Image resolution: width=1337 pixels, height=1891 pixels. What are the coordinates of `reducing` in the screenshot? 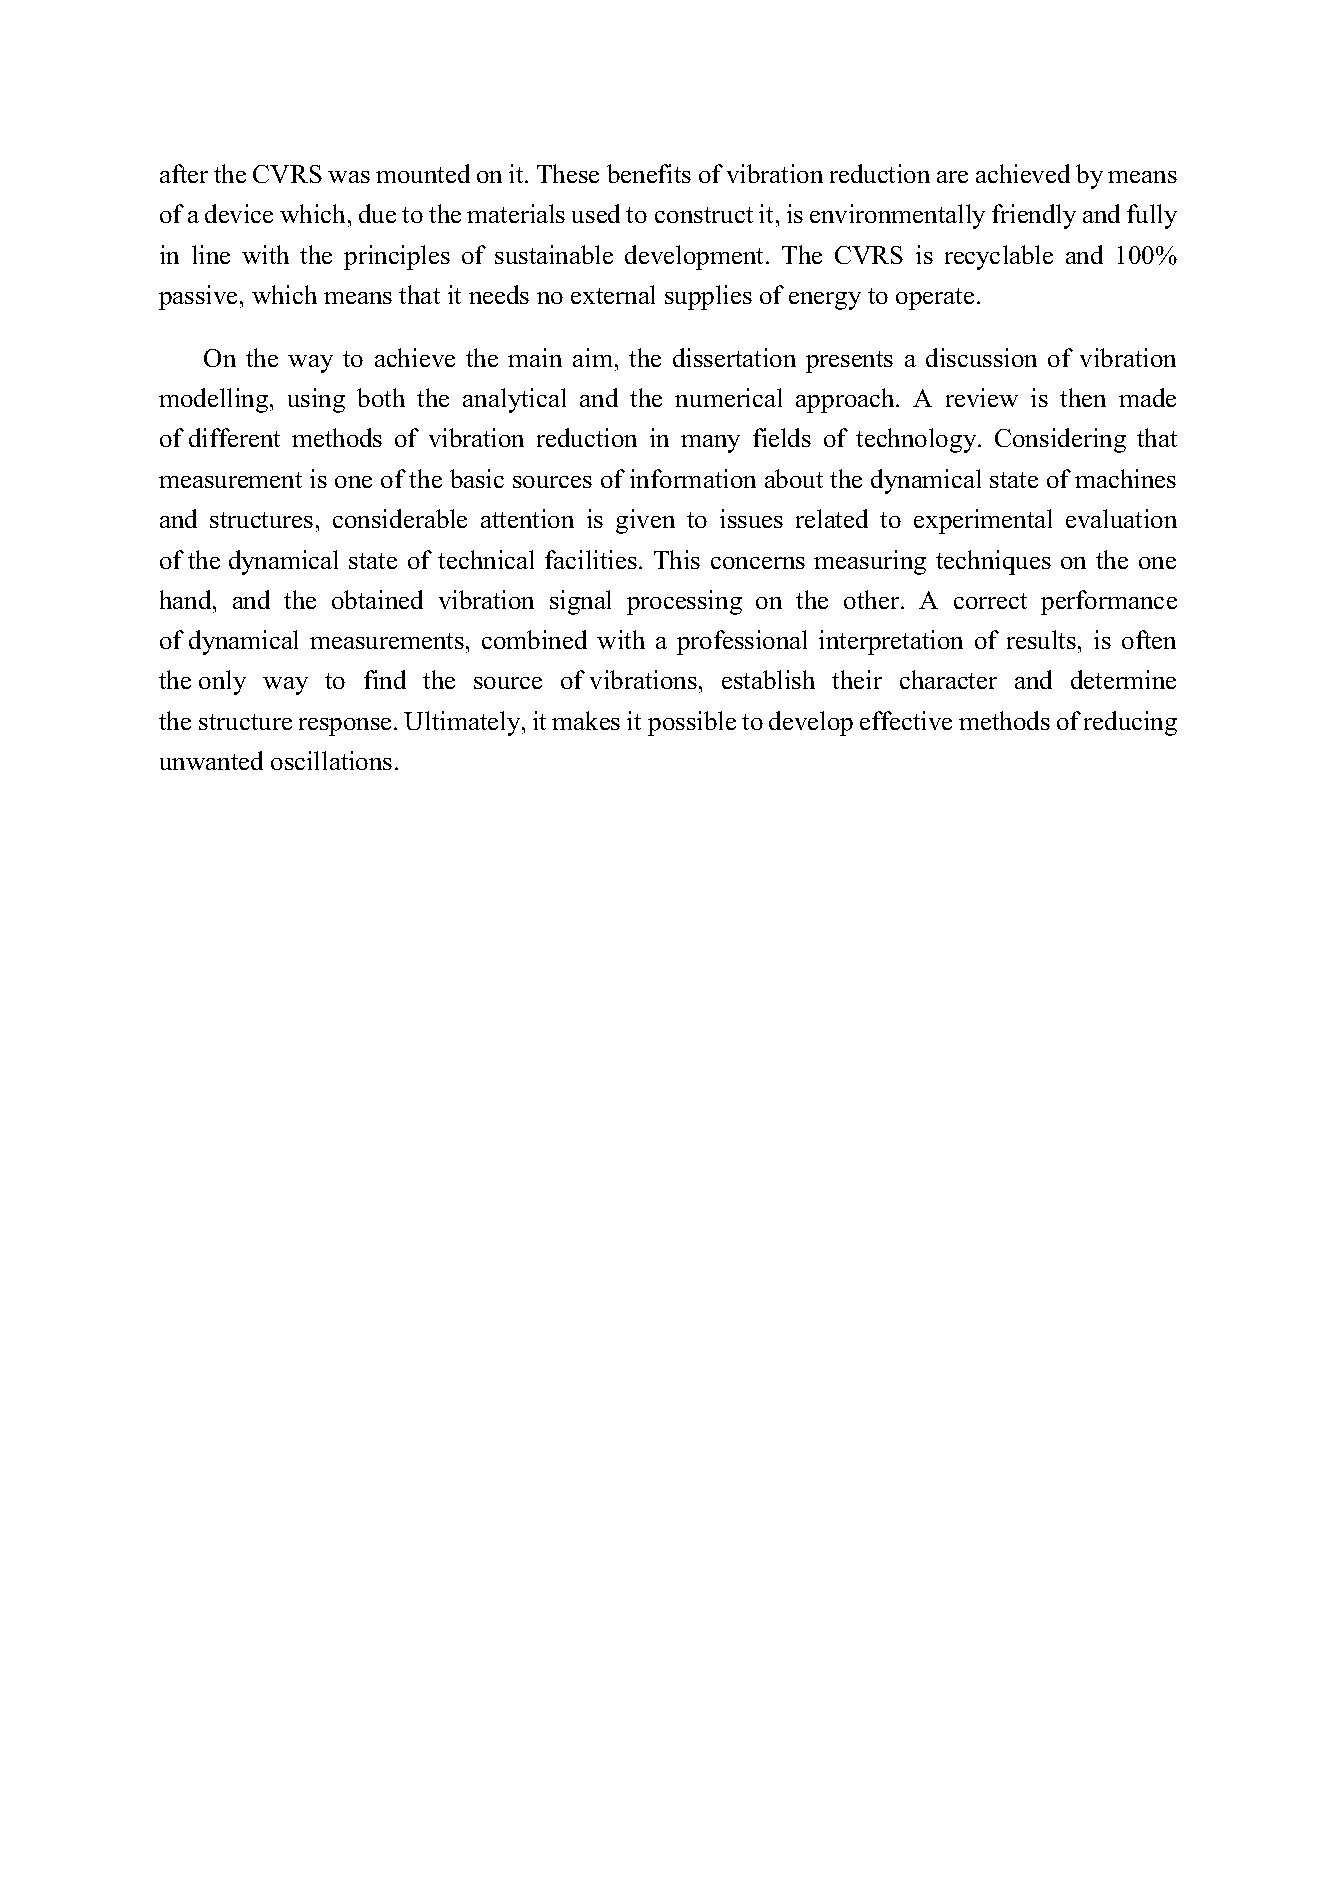 It's located at (1130, 723).
